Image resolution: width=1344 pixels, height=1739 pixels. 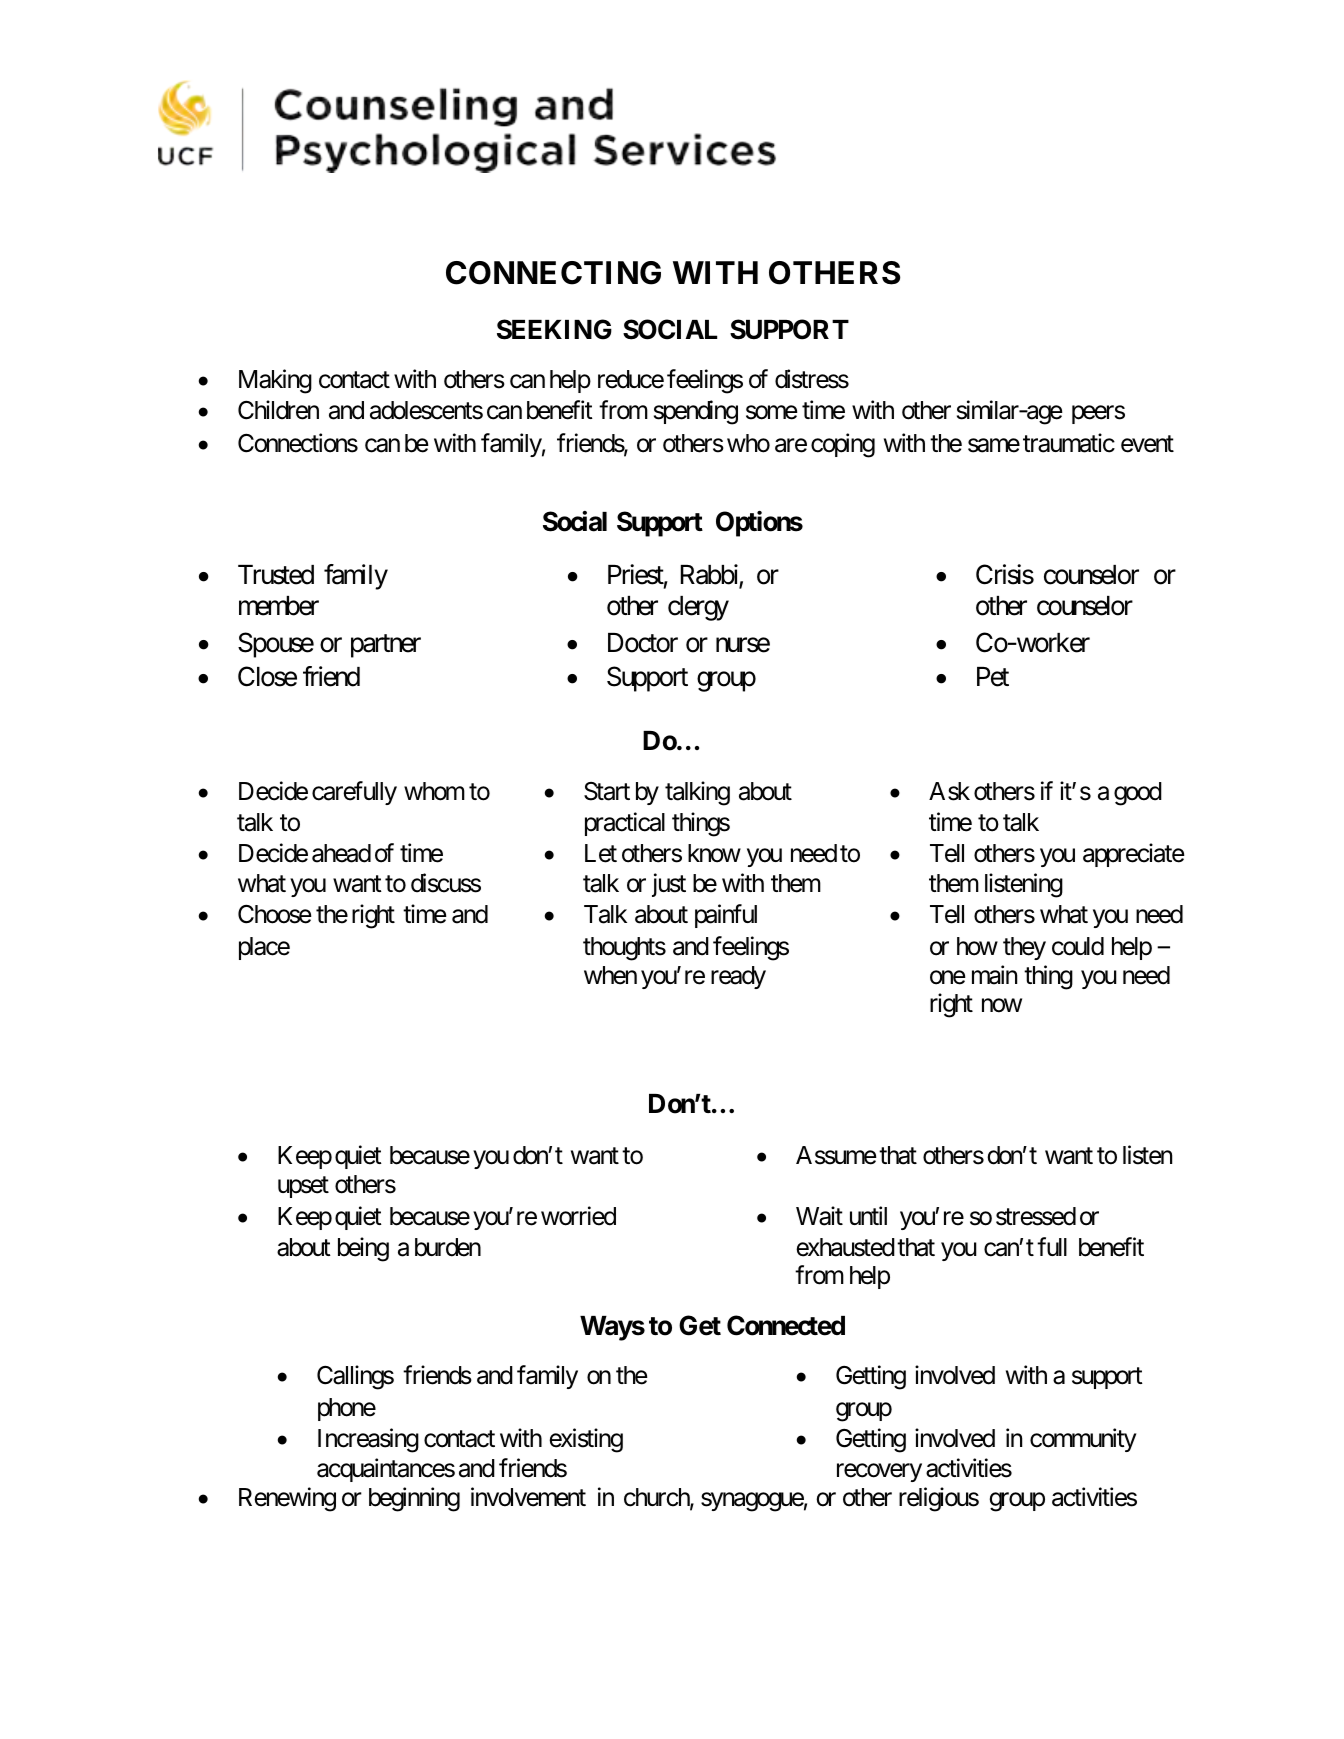 What do you see at coordinates (586, 1440) in the page?
I see `existing` at bounding box center [586, 1440].
